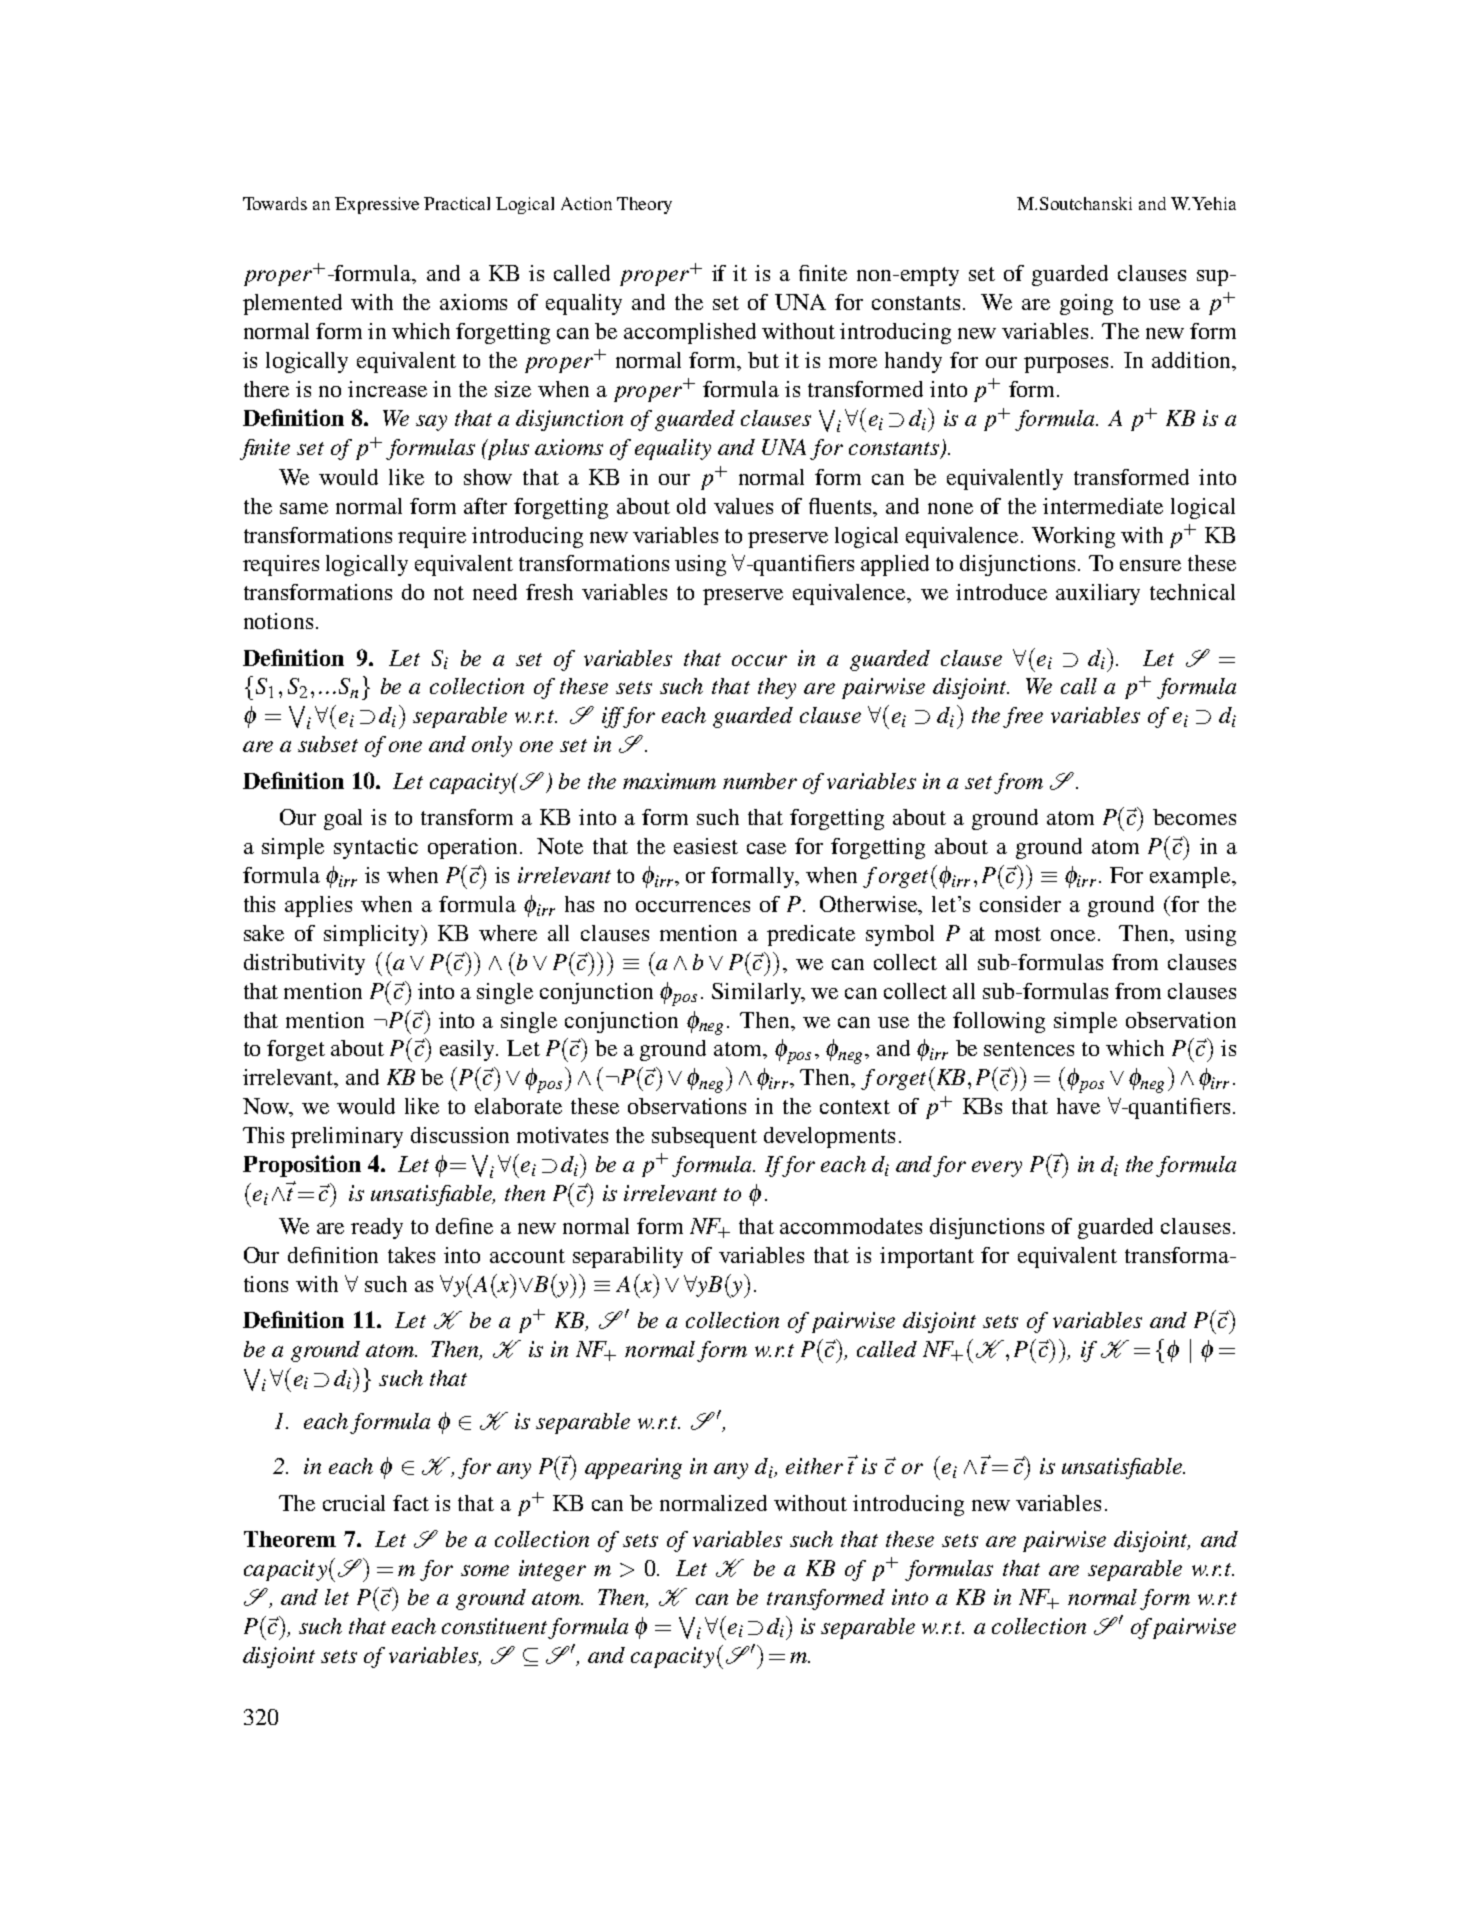 The height and width of the screenshot is (1915, 1480). Describe the element at coordinates (644, 205) in the screenshot. I see `Theory` at that location.
